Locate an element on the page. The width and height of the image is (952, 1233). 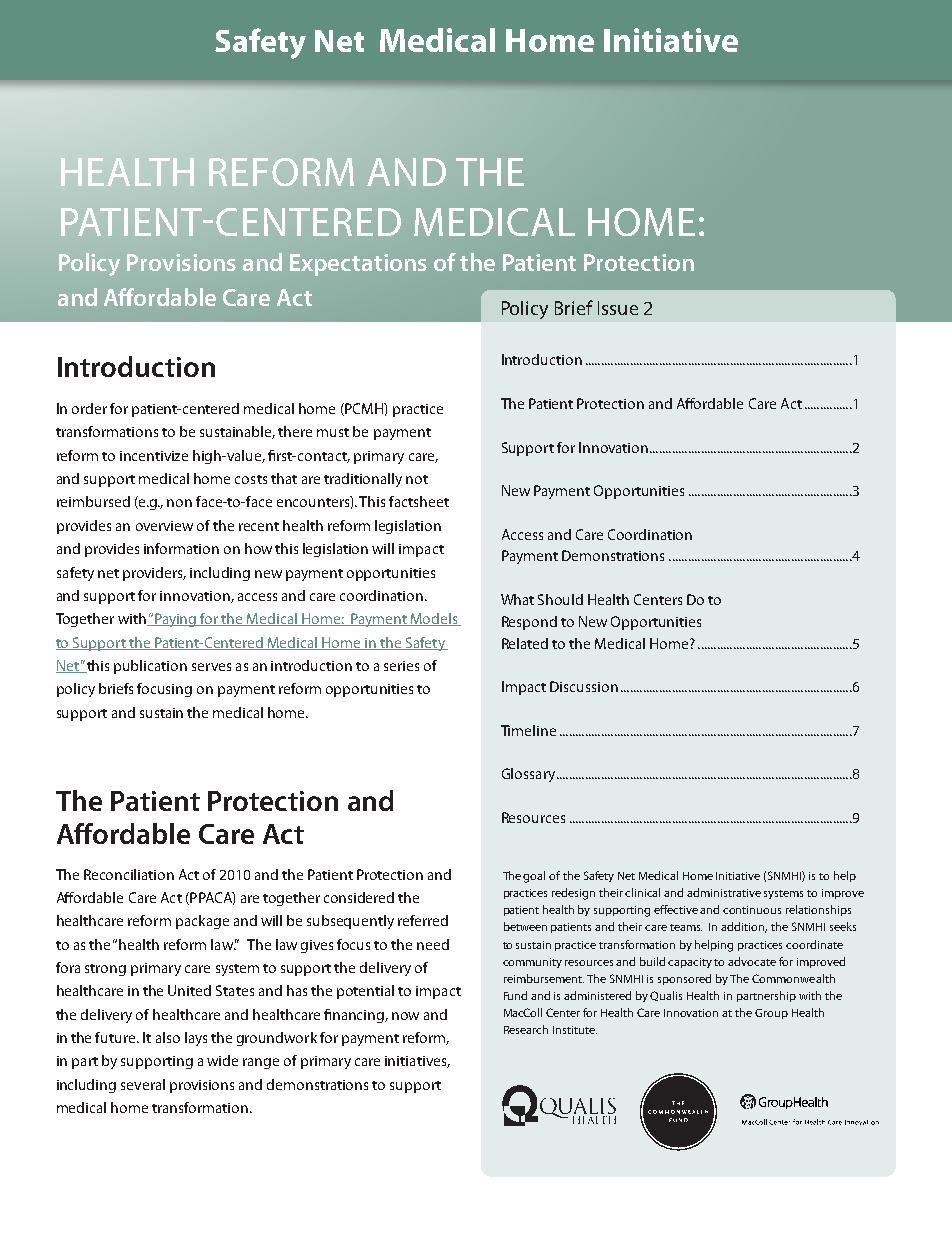
also is located at coordinates (168, 1037).
